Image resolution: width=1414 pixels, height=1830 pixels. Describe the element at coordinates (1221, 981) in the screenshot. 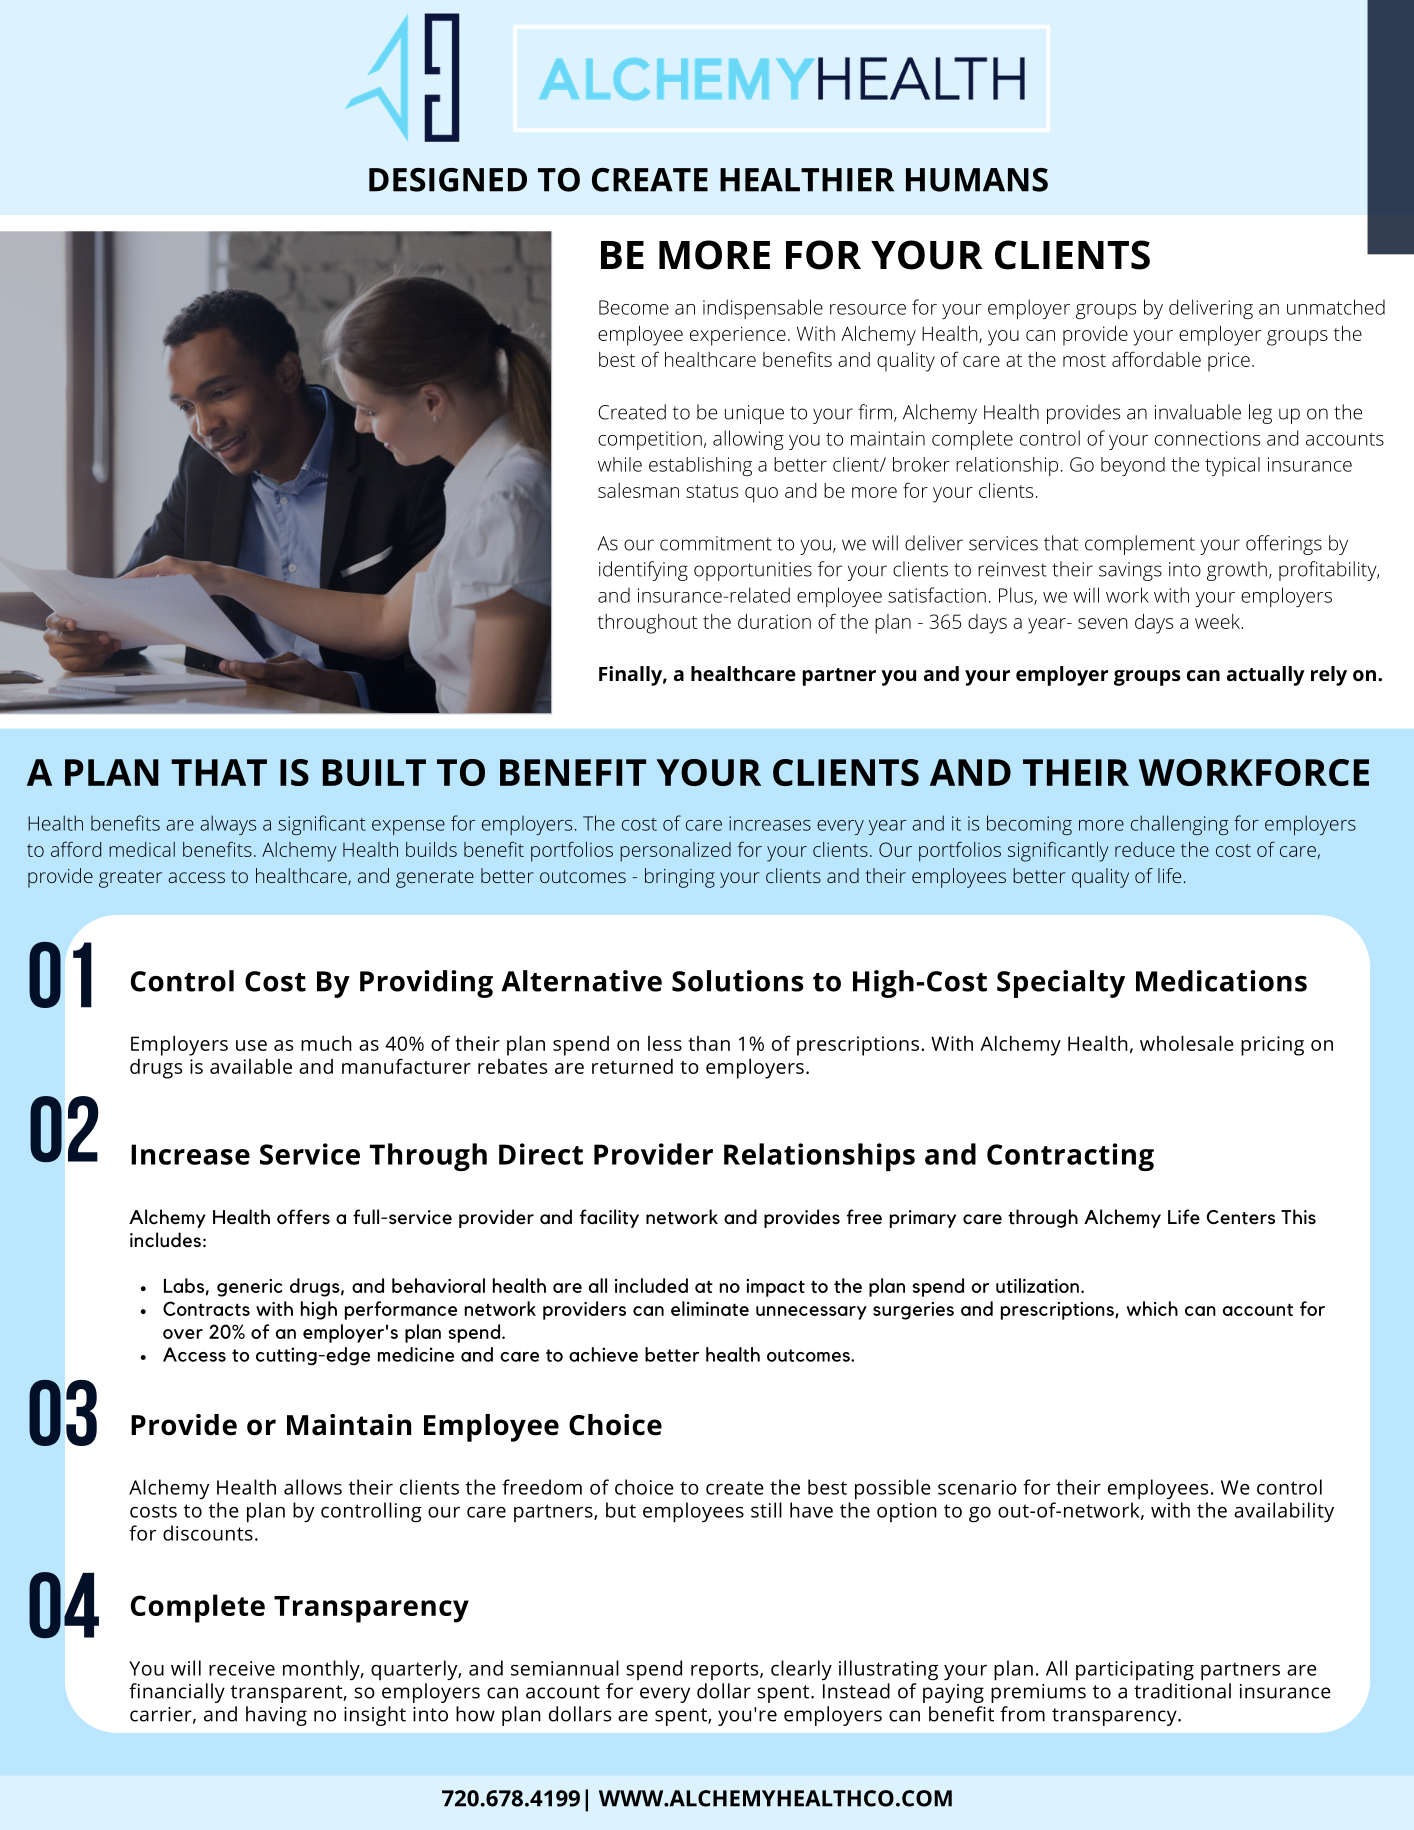

I see `Medications` at that location.
